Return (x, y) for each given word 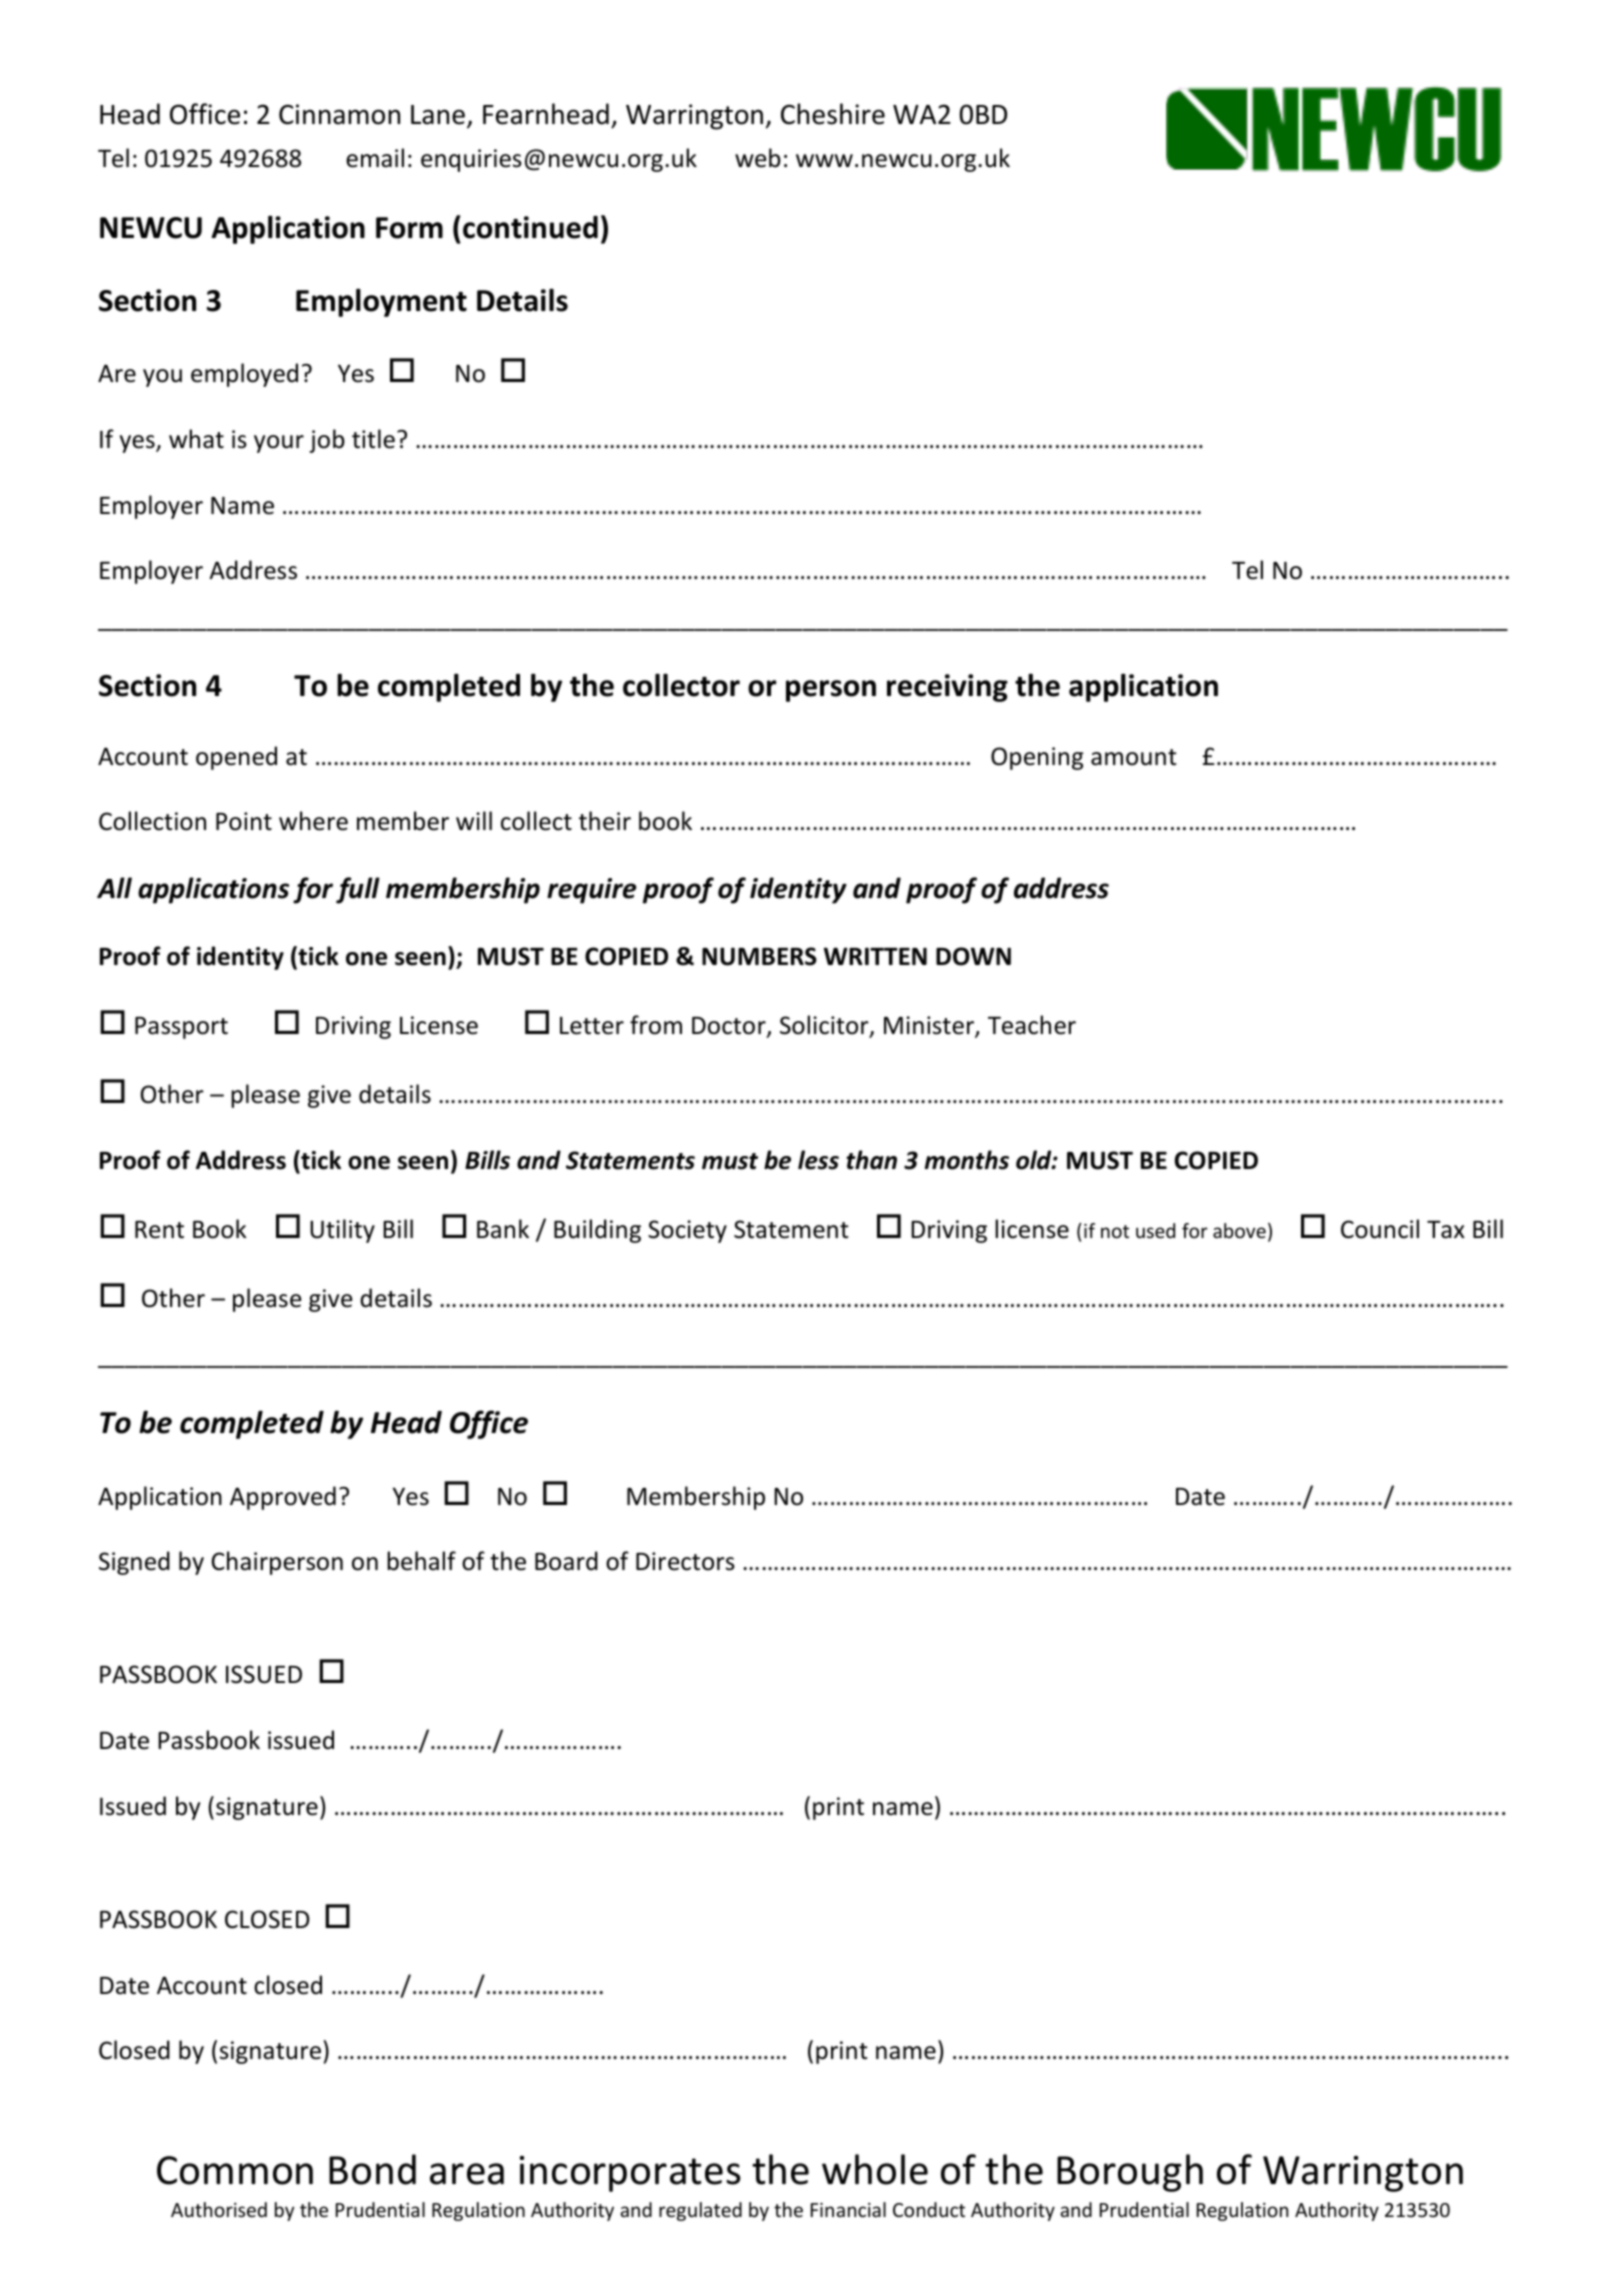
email (375, 158)
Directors (685, 1561)
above (1239, 1230)
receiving (947, 688)
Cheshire (833, 114)
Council (1380, 1229)
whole (875, 2169)
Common (235, 2170)
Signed (134, 1563)
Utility (342, 1231)
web (758, 158)
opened (236, 758)
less (818, 1160)
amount (1133, 757)
